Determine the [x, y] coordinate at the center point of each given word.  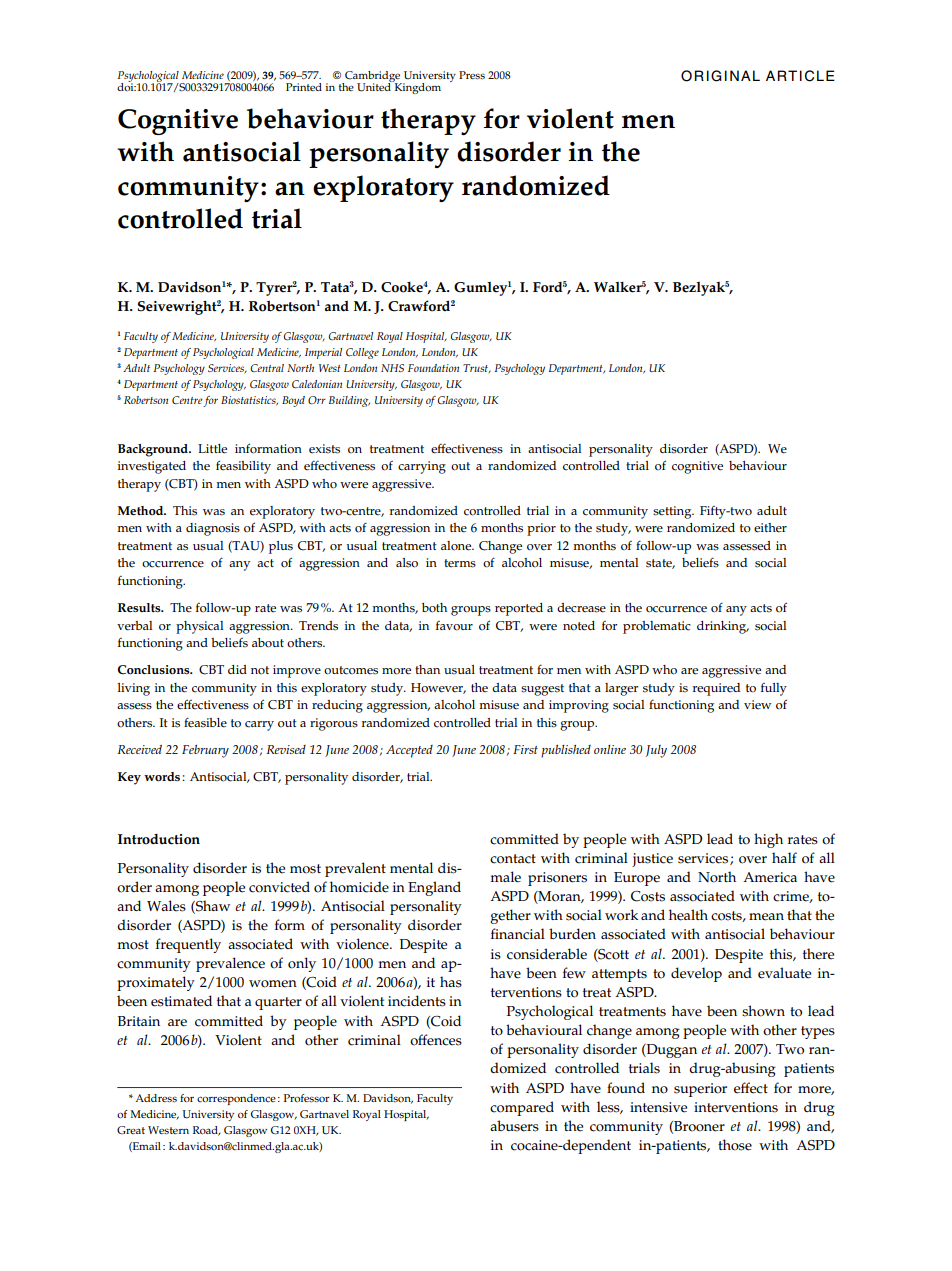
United [375, 86]
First [525, 749]
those [735, 1145]
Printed [304, 87]
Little [212, 449]
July [656, 751]
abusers [514, 1126]
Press [472, 75]
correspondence [236, 1099]
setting [673, 512]
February [205, 751]
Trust [477, 369]
